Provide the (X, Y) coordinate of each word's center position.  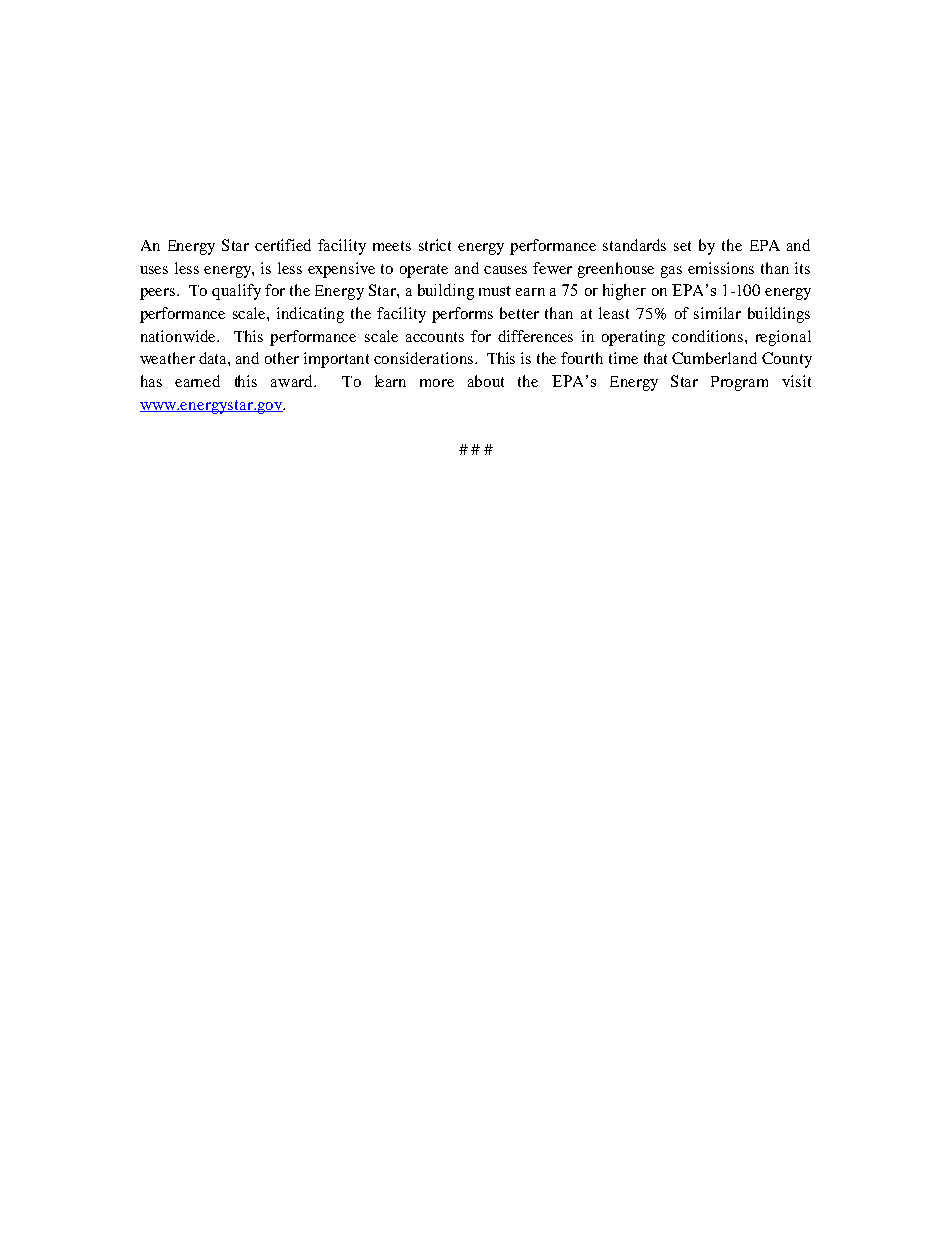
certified (283, 245)
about (486, 381)
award (293, 381)
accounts (435, 337)
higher (624, 292)
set (682, 246)
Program (739, 383)
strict (435, 245)
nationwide (179, 336)
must (495, 291)
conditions (709, 336)
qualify (236, 292)
